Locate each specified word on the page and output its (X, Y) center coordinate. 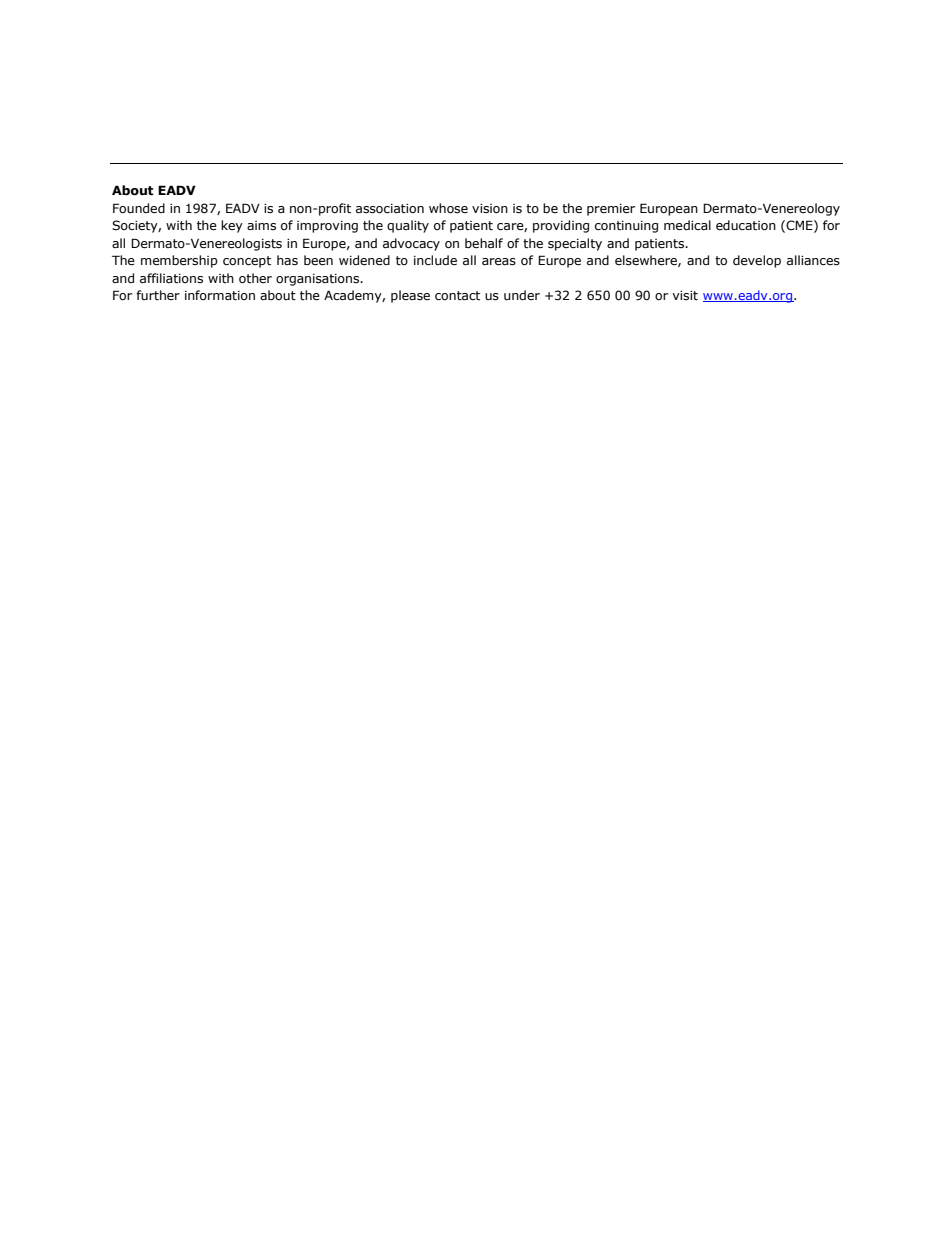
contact (457, 296)
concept (247, 262)
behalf (484, 243)
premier (611, 210)
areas (499, 262)
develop (757, 261)
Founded (139, 208)
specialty (575, 244)
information (220, 295)
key (232, 226)
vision (490, 209)
